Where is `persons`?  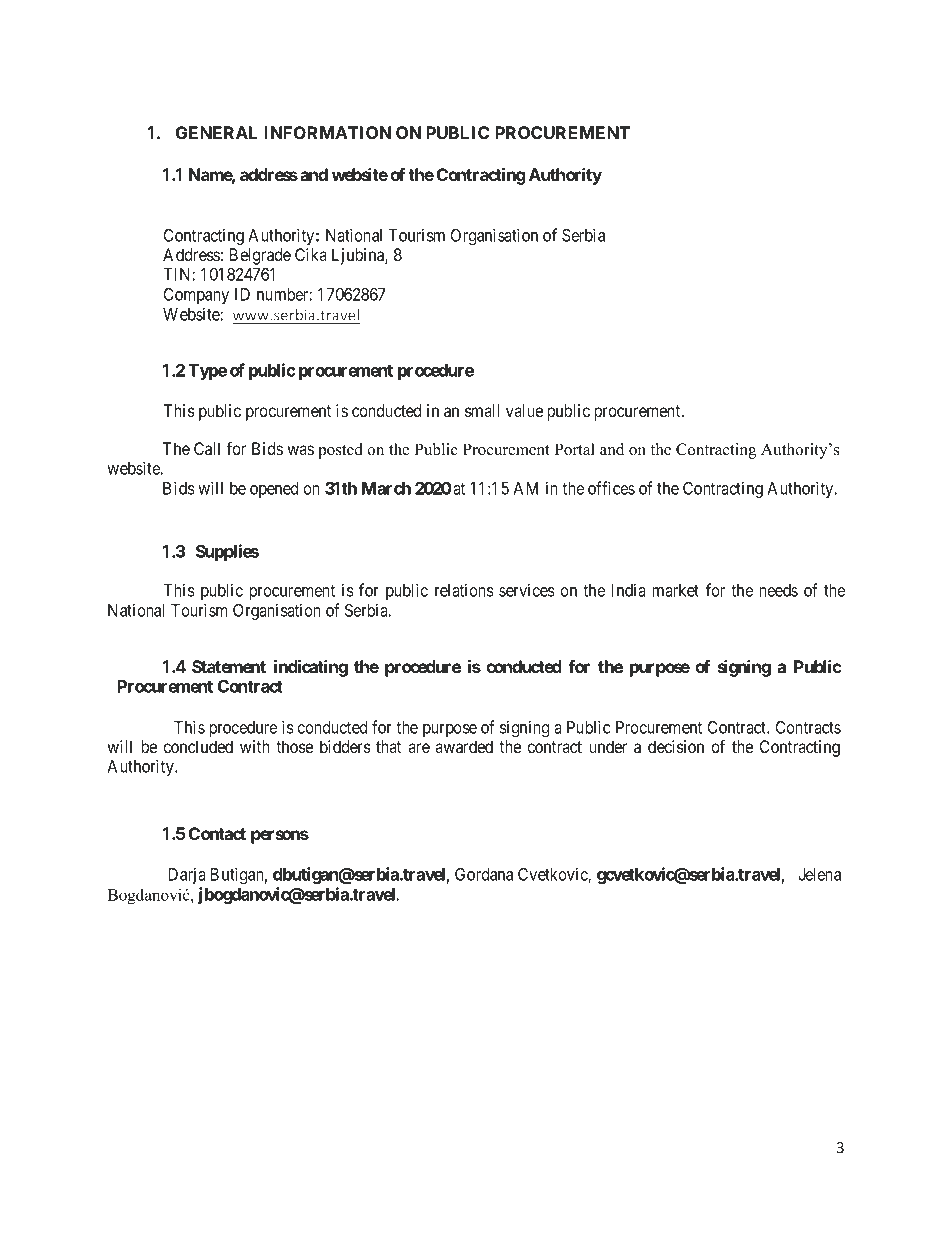 persons is located at coordinates (280, 837).
